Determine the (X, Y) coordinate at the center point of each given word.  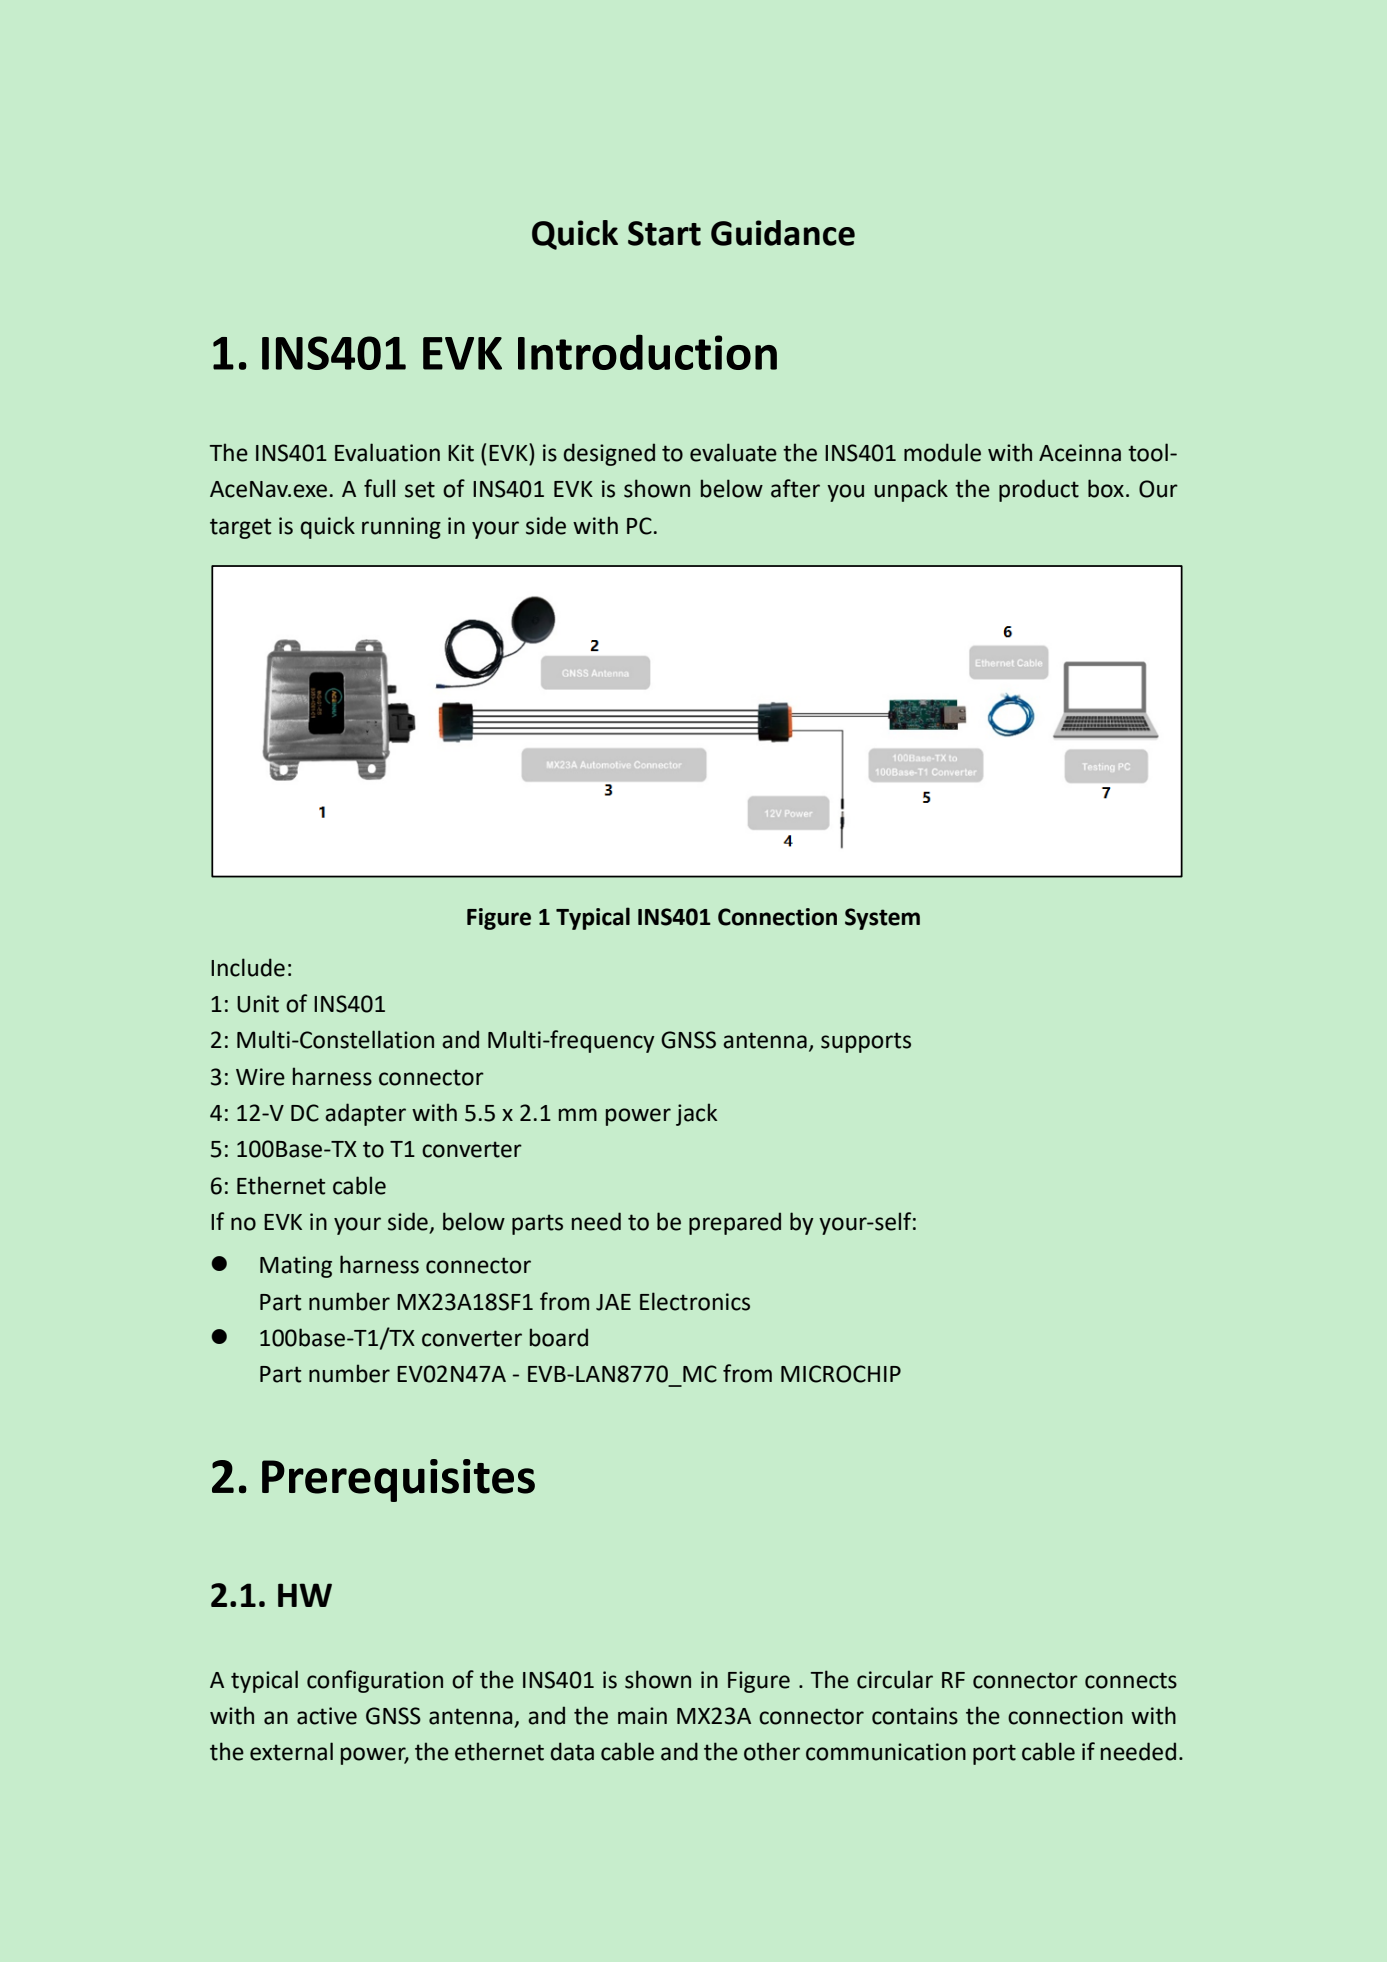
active (327, 1716)
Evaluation (387, 452)
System (882, 919)
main (642, 1716)
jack (696, 1114)
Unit (258, 1004)
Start (664, 233)
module (942, 452)
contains (915, 1716)
